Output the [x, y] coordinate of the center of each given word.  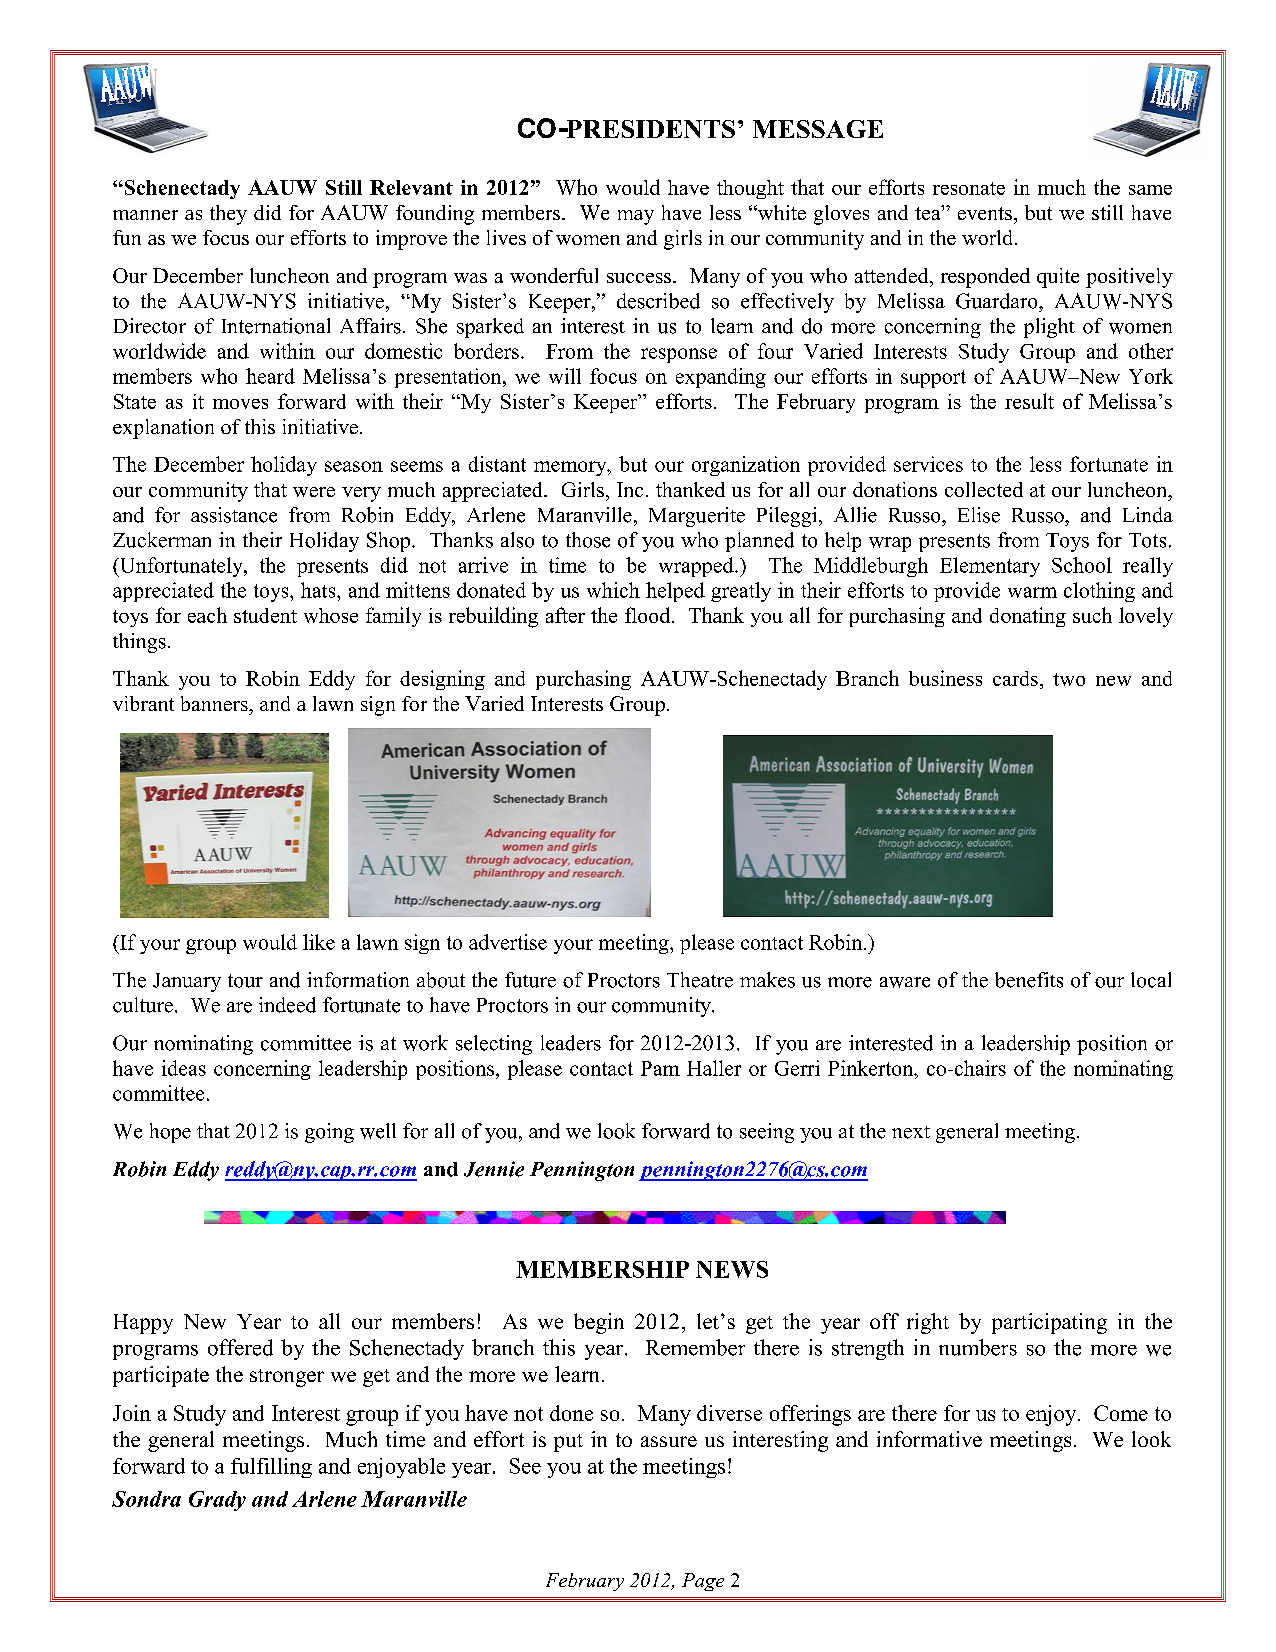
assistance [234, 515]
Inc [630, 489]
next [911, 1132]
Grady [217, 1501]
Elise [979, 515]
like [319, 942]
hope [170, 1133]
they [228, 215]
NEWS [732, 1269]
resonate [969, 188]
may [636, 217]
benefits [1029, 980]
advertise [508, 942]
